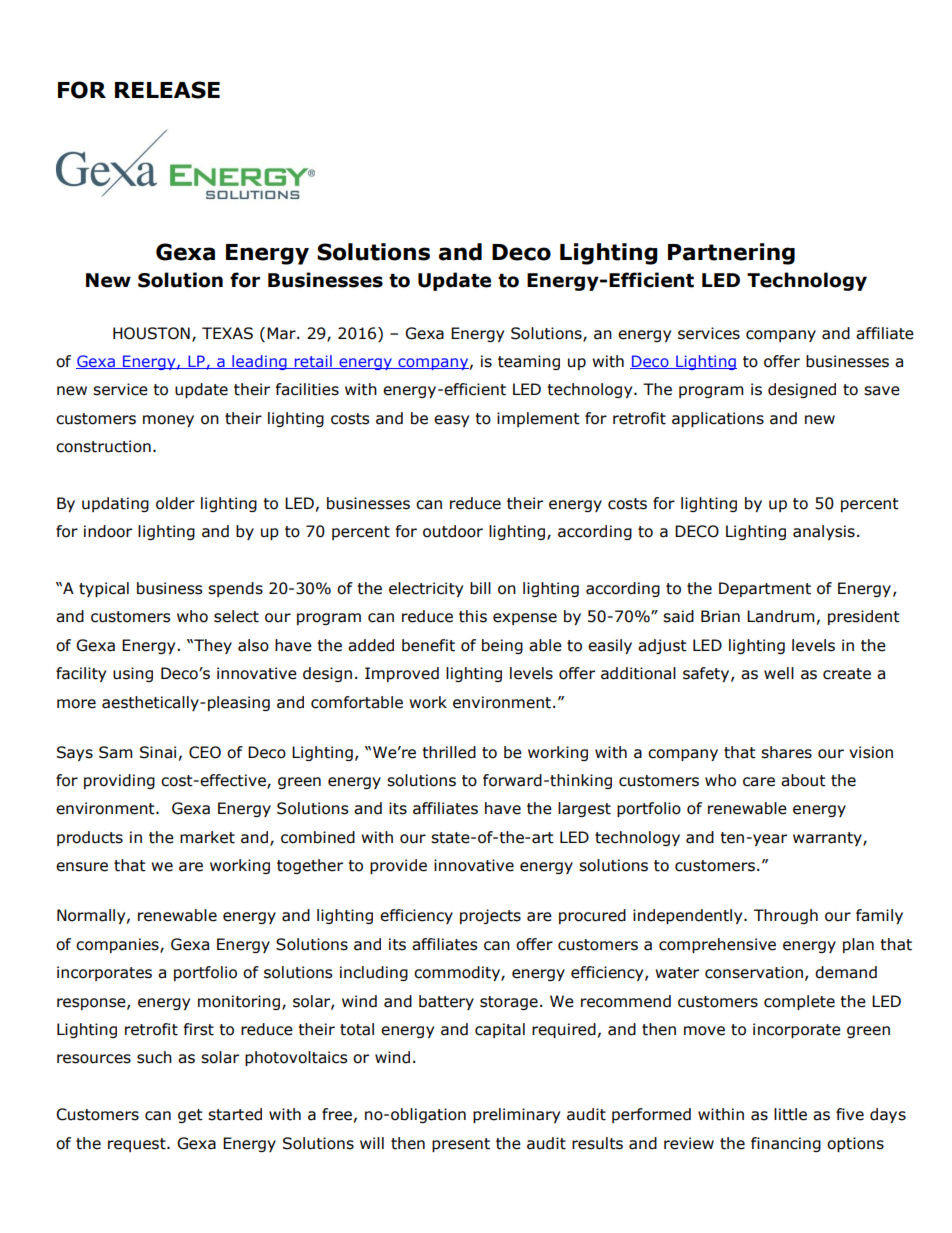 The image size is (952, 1233). What do you see at coordinates (151, 333) in the image?
I see `HOUSTON` at bounding box center [151, 333].
